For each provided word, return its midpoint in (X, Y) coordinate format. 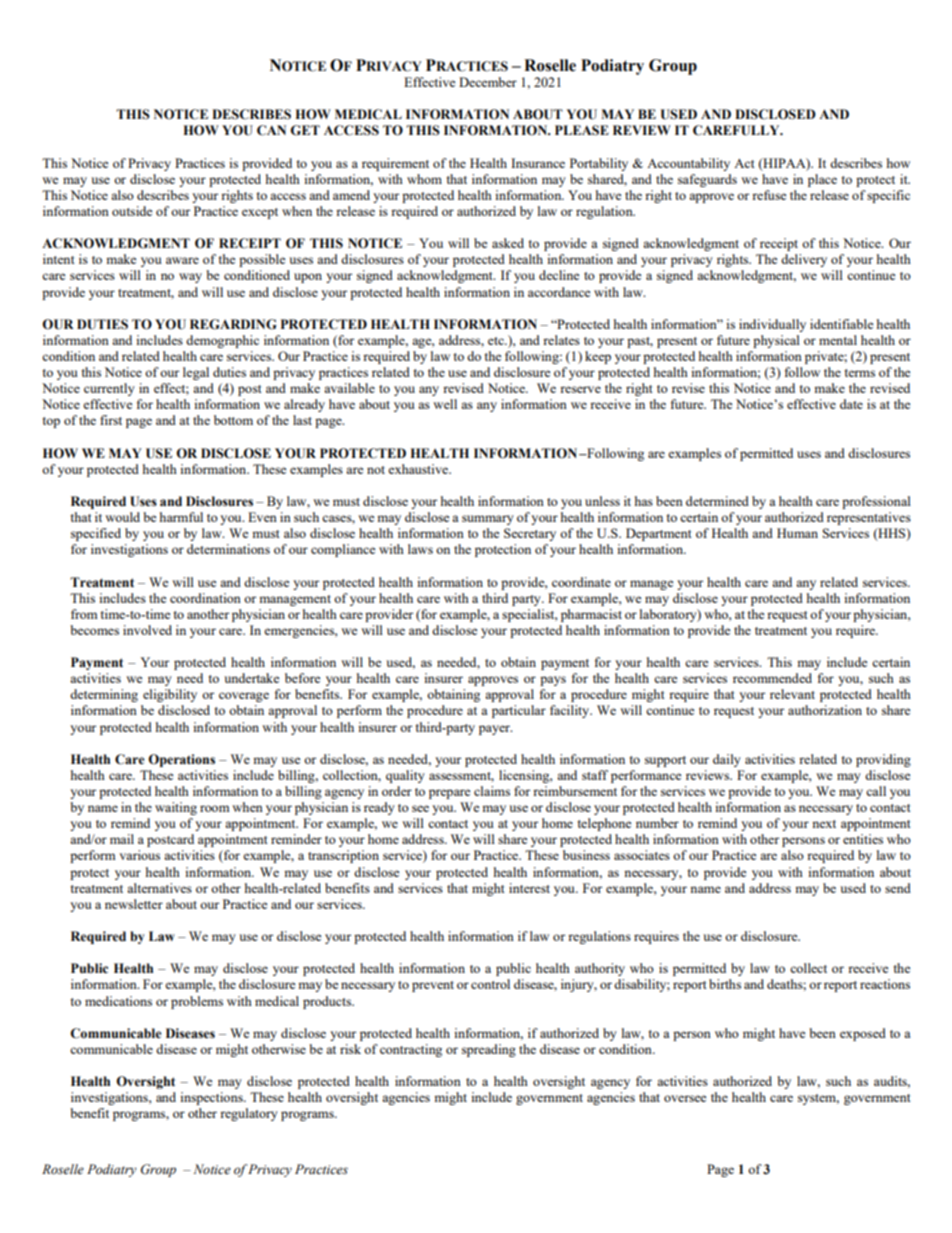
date (851, 404)
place (822, 180)
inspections (212, 1098)
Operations (181, 760)
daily (727, 760)
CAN (271, 130)
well (445, 404)
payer (495, 730)
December (488, 82)
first (111, 420)
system (818, 1099)
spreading (489, 1050)
